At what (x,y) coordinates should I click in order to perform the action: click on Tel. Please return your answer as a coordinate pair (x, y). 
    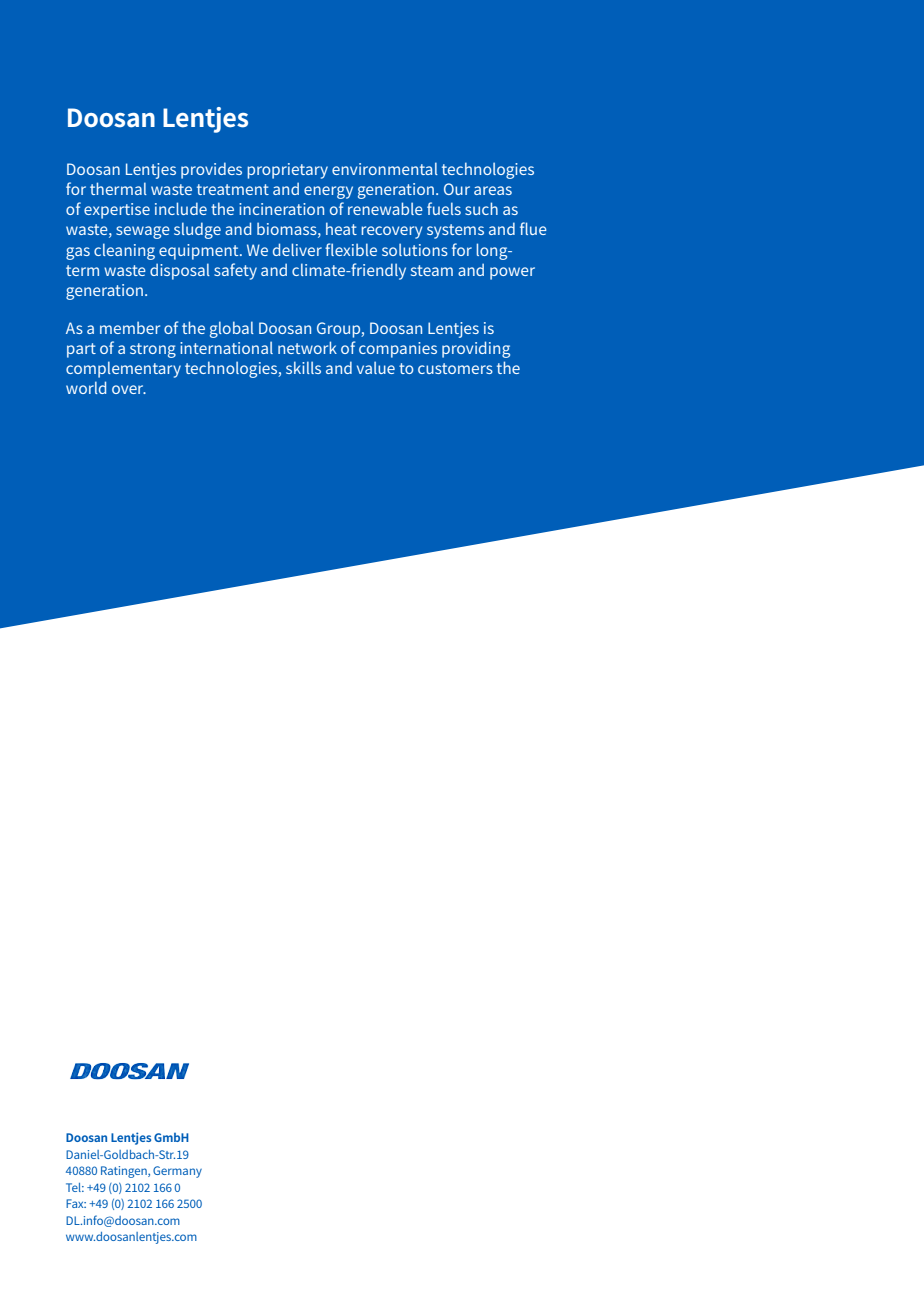
    Looking at the image, I should click on (75, 1187).
